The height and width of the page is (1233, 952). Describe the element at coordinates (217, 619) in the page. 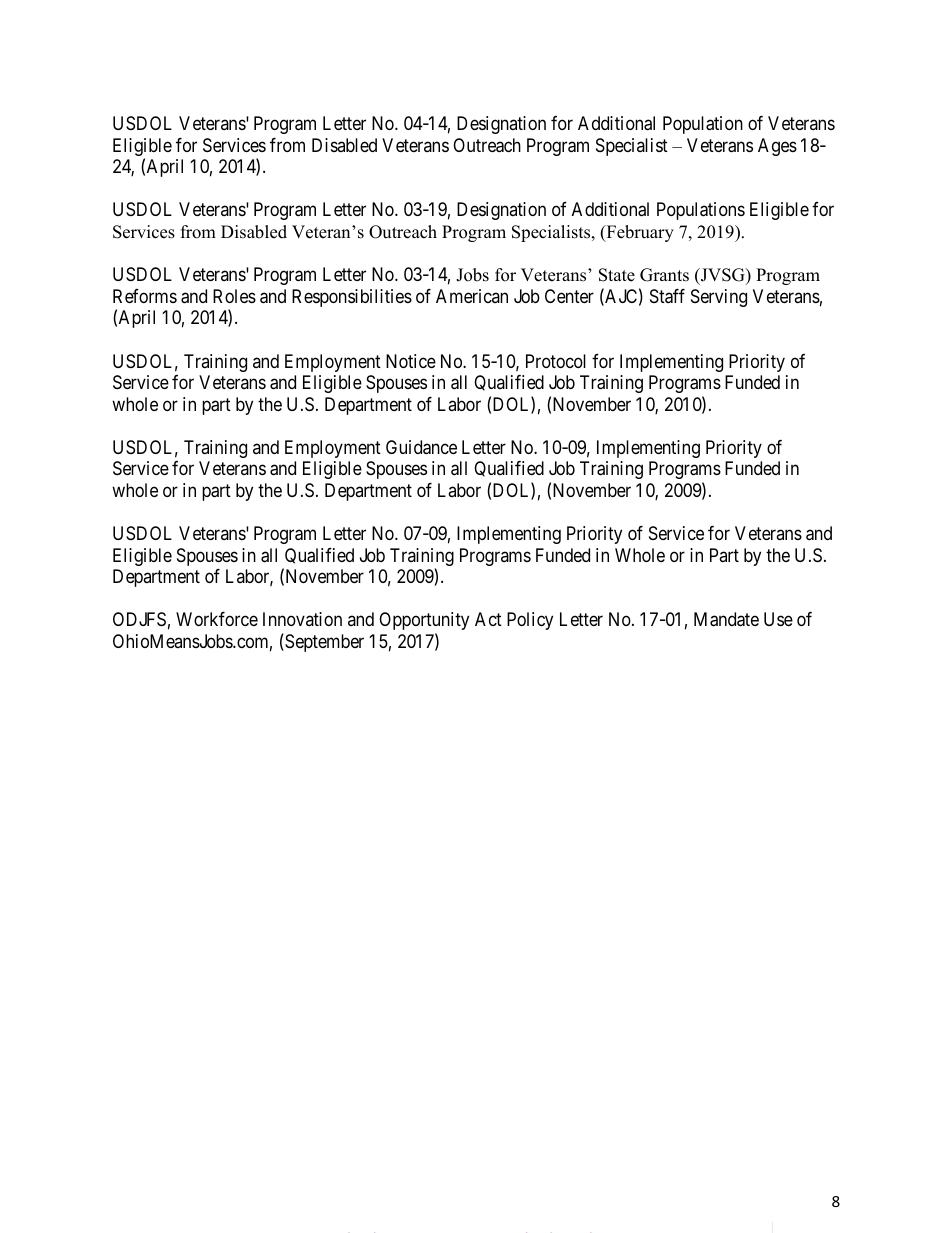

I see `Workforce` at that location.
